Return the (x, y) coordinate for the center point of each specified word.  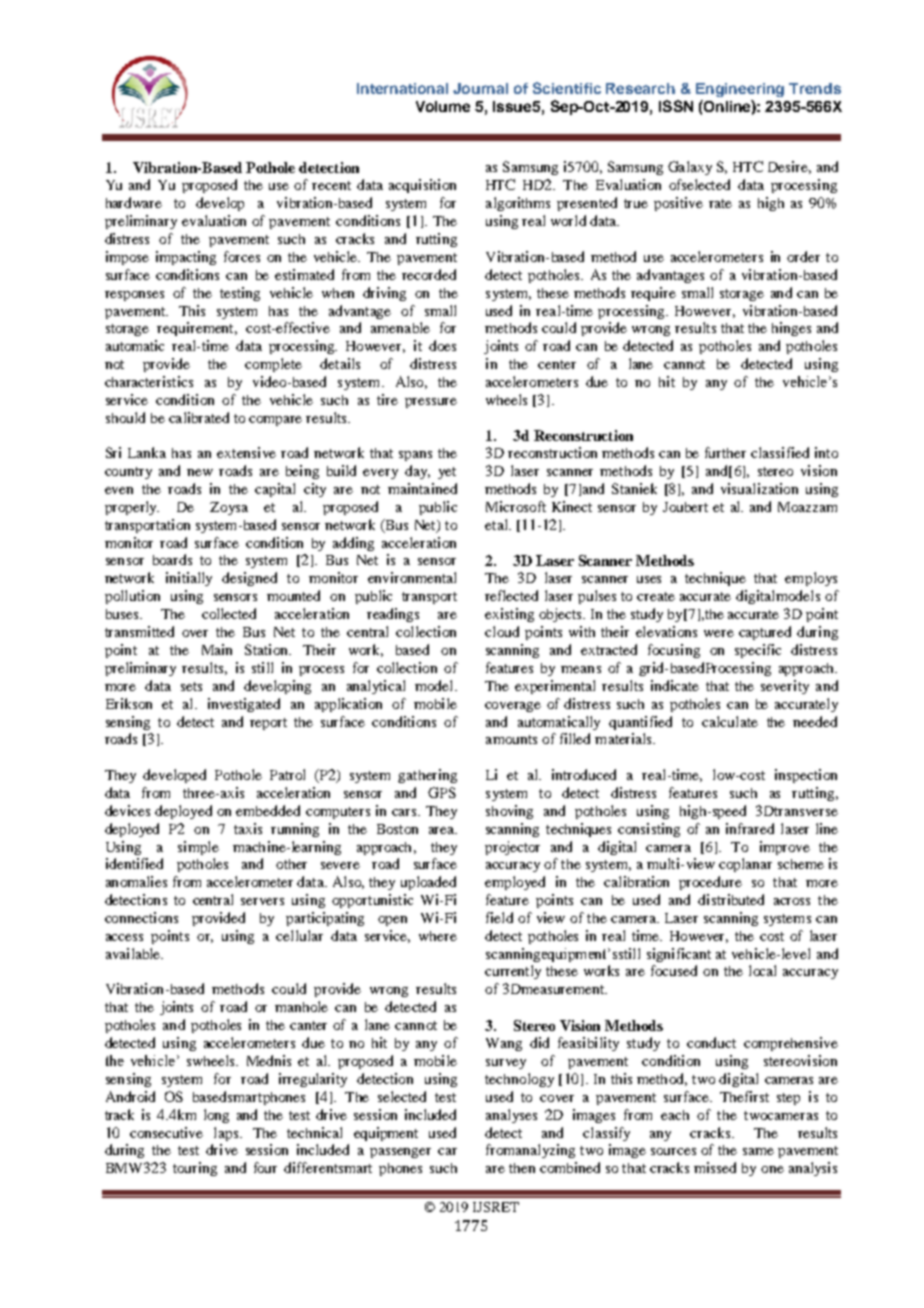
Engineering (740, 90)
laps (227, 1134)
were (719, 633)
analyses (511, 1116)
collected (229, 613)
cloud (502, 631)
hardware (134, 202)
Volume (443, 106)
